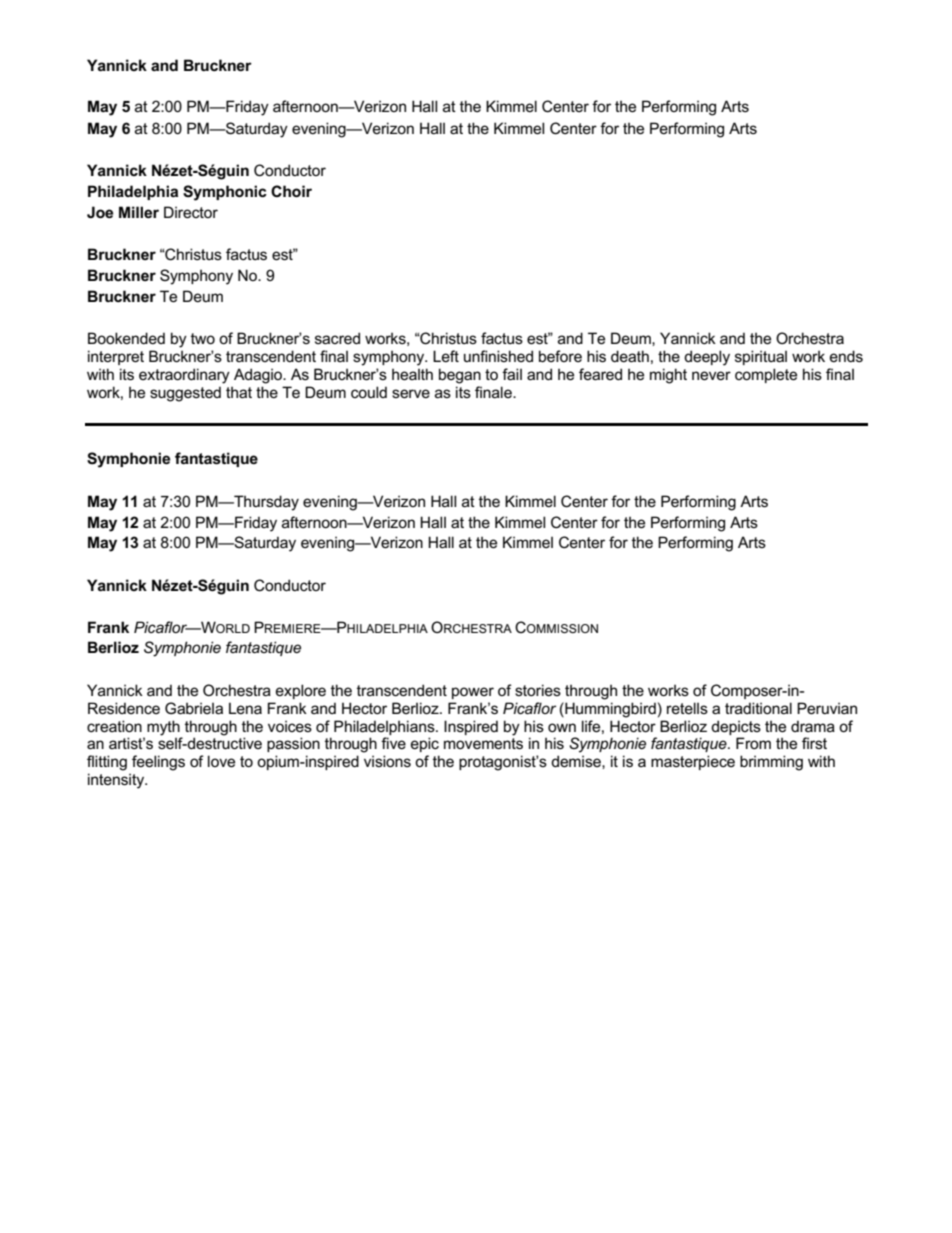 This image has height=1233, width=952. I want to click on movements, so click(483, 743).
